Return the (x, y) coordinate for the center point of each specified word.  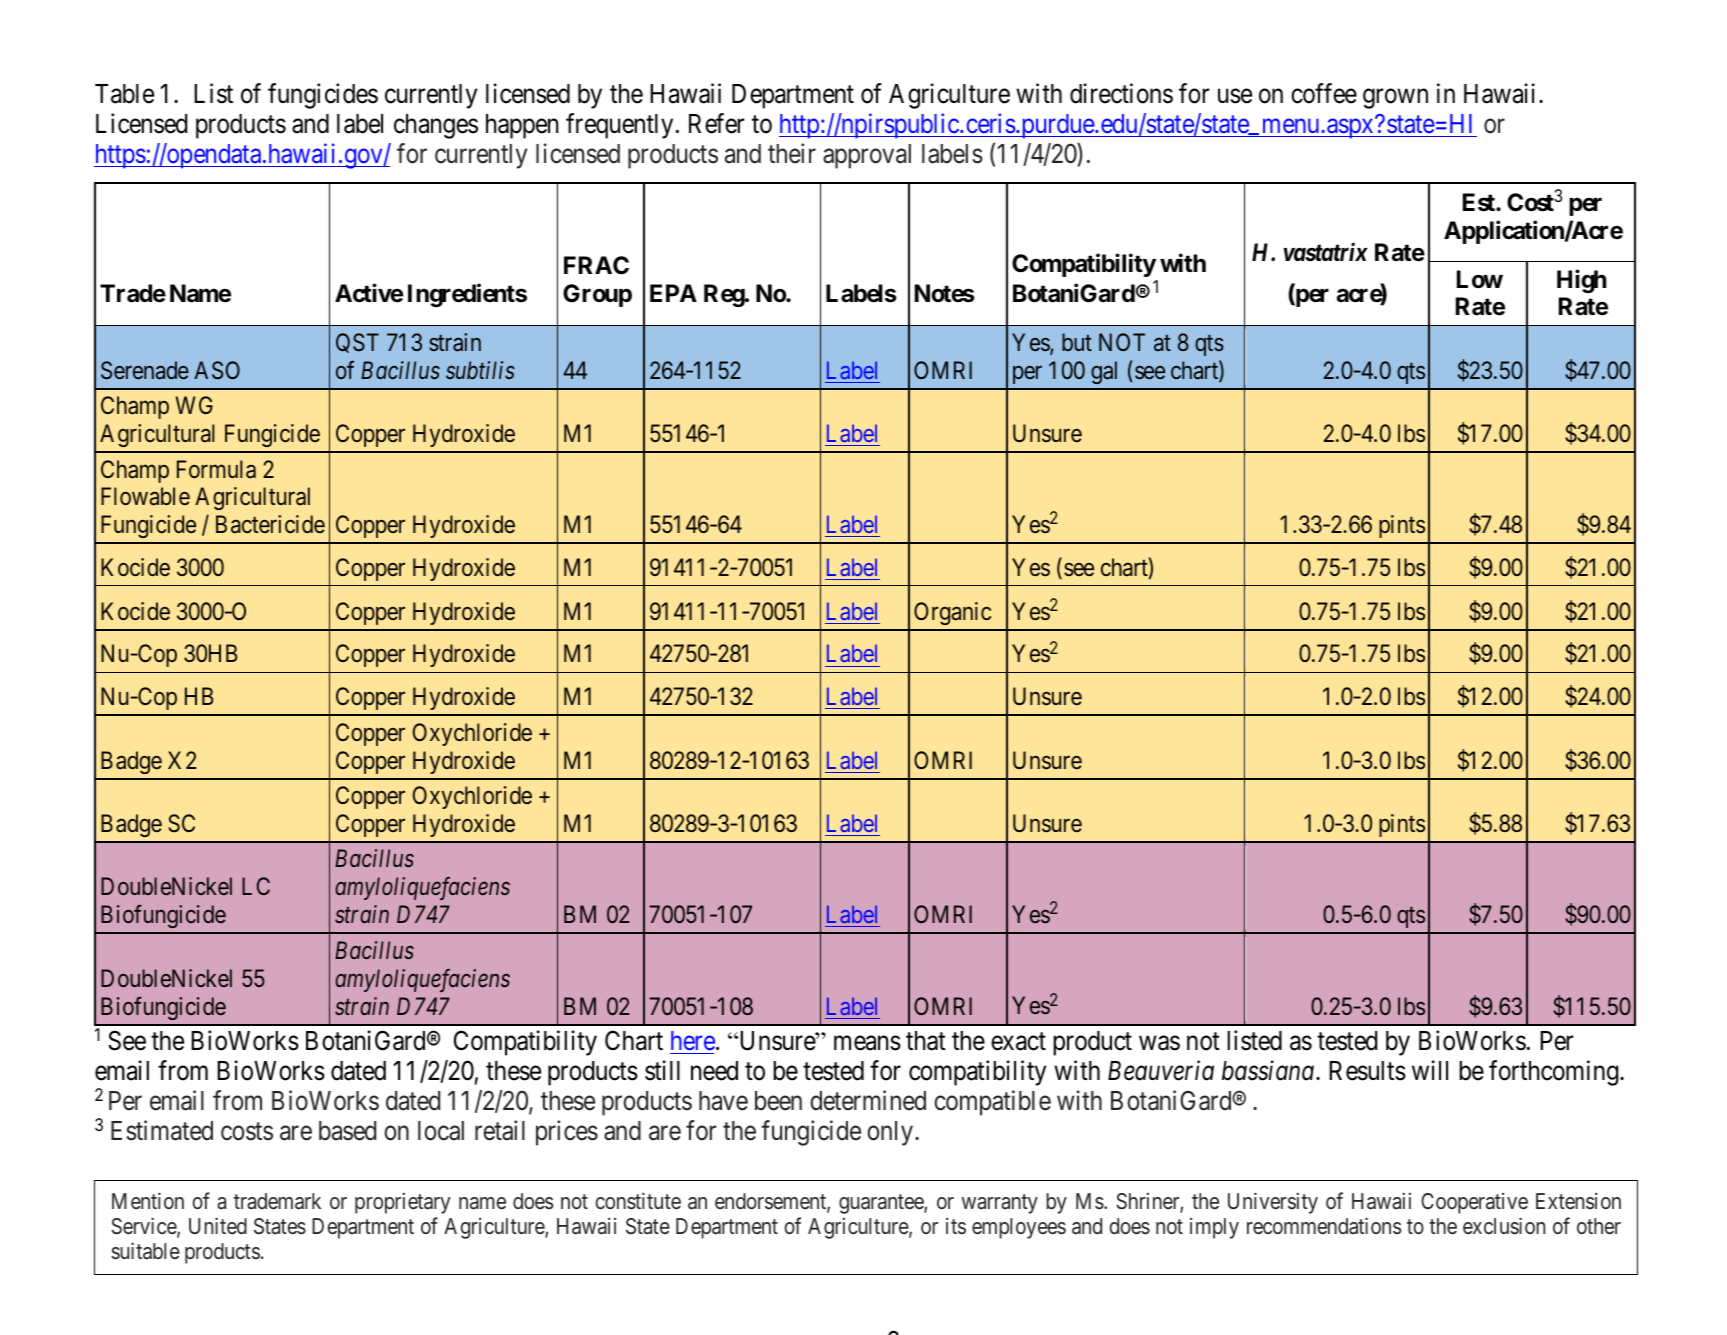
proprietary (402, 1203)
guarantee (882, 1204)
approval (867, 156)
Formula (216, 469)
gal (1104, 372)
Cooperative (1474, 1203)
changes (436, 126)
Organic (952, 613)
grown (1395, 99)
